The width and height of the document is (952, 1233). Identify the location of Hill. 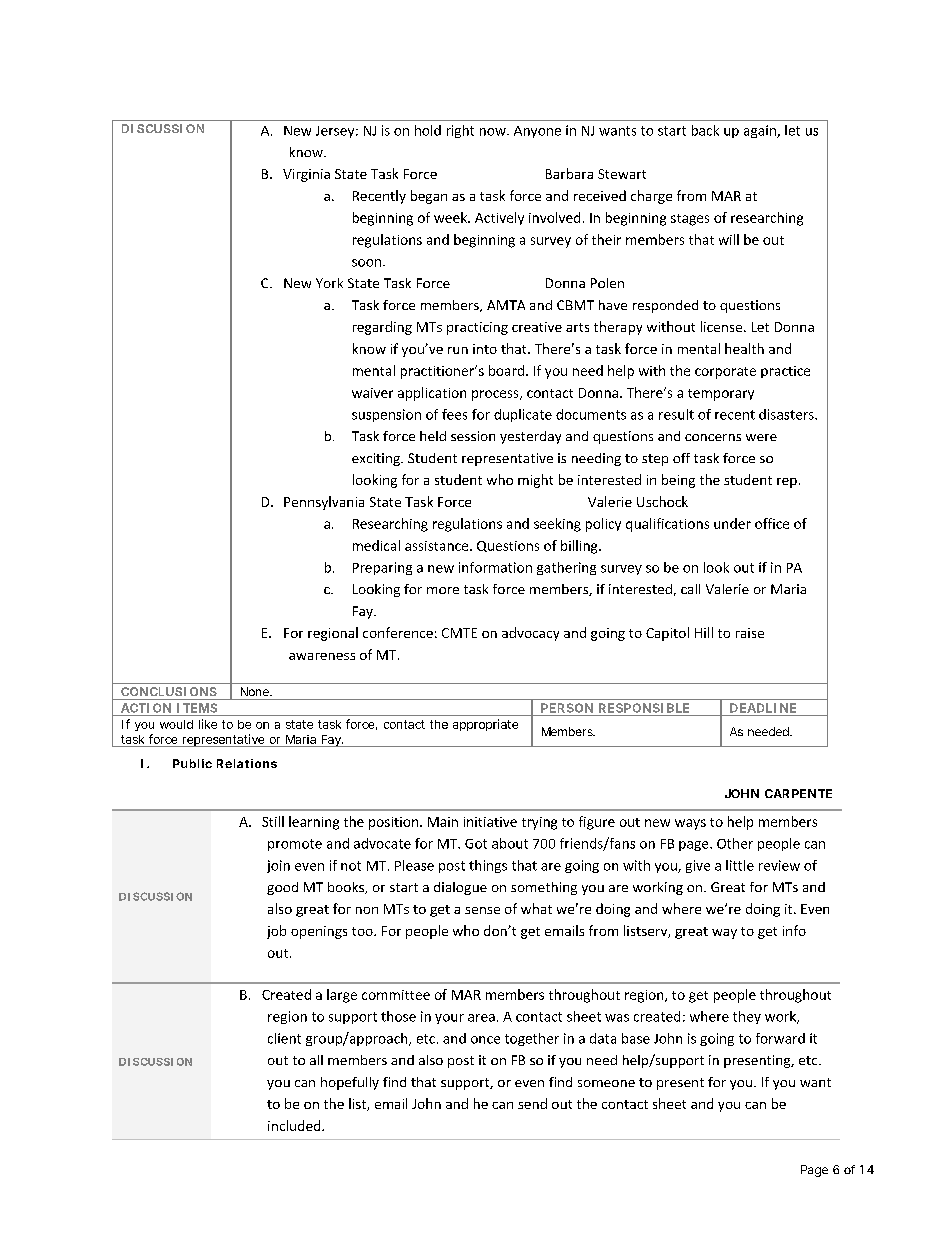
(704, 632).
